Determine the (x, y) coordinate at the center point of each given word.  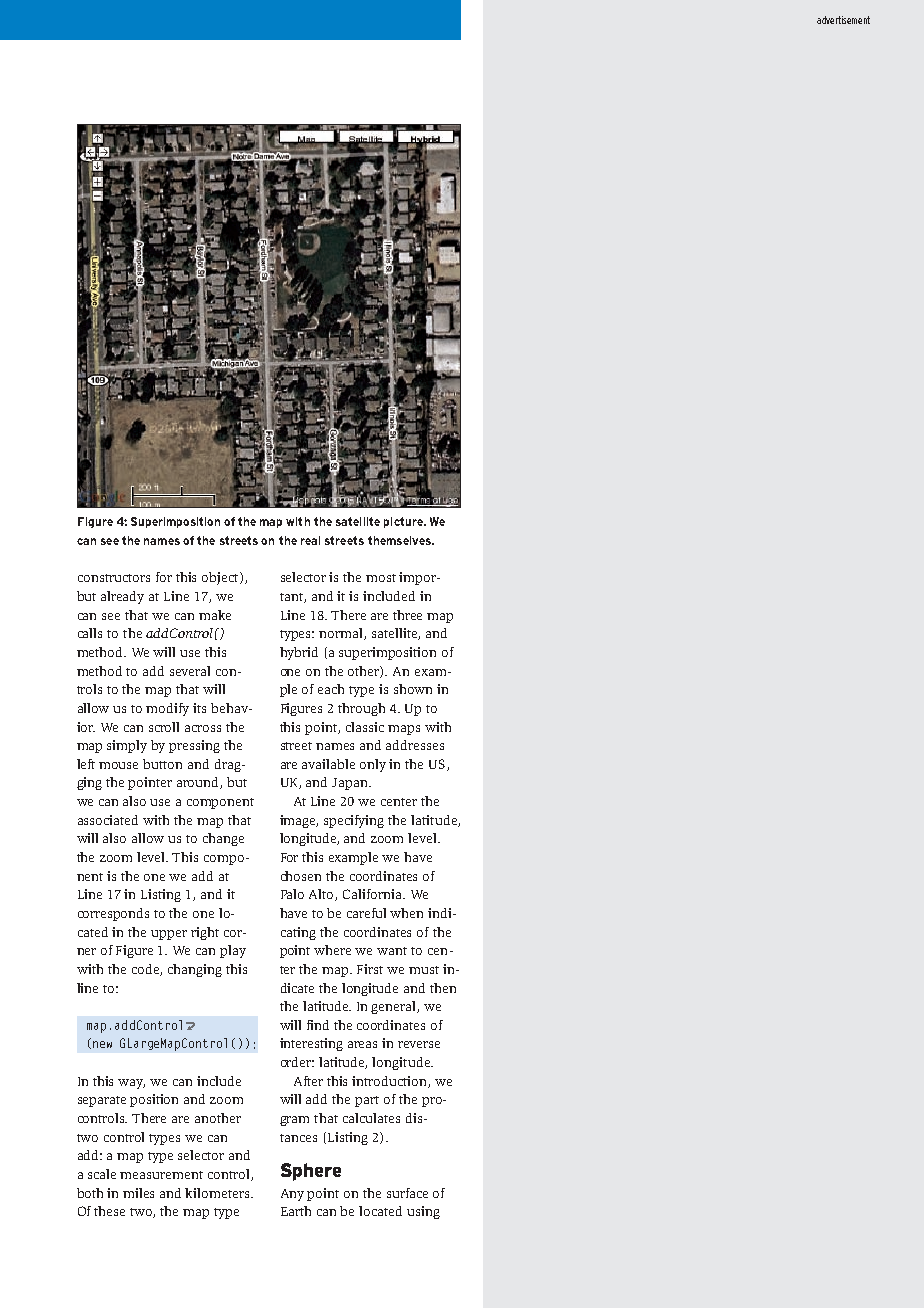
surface (407, 1193)
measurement (161, 1175)
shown (413, 689)
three (407, 615)
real (310, 540)
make (215, 615)
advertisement (843, 20)
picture (404, 522)
